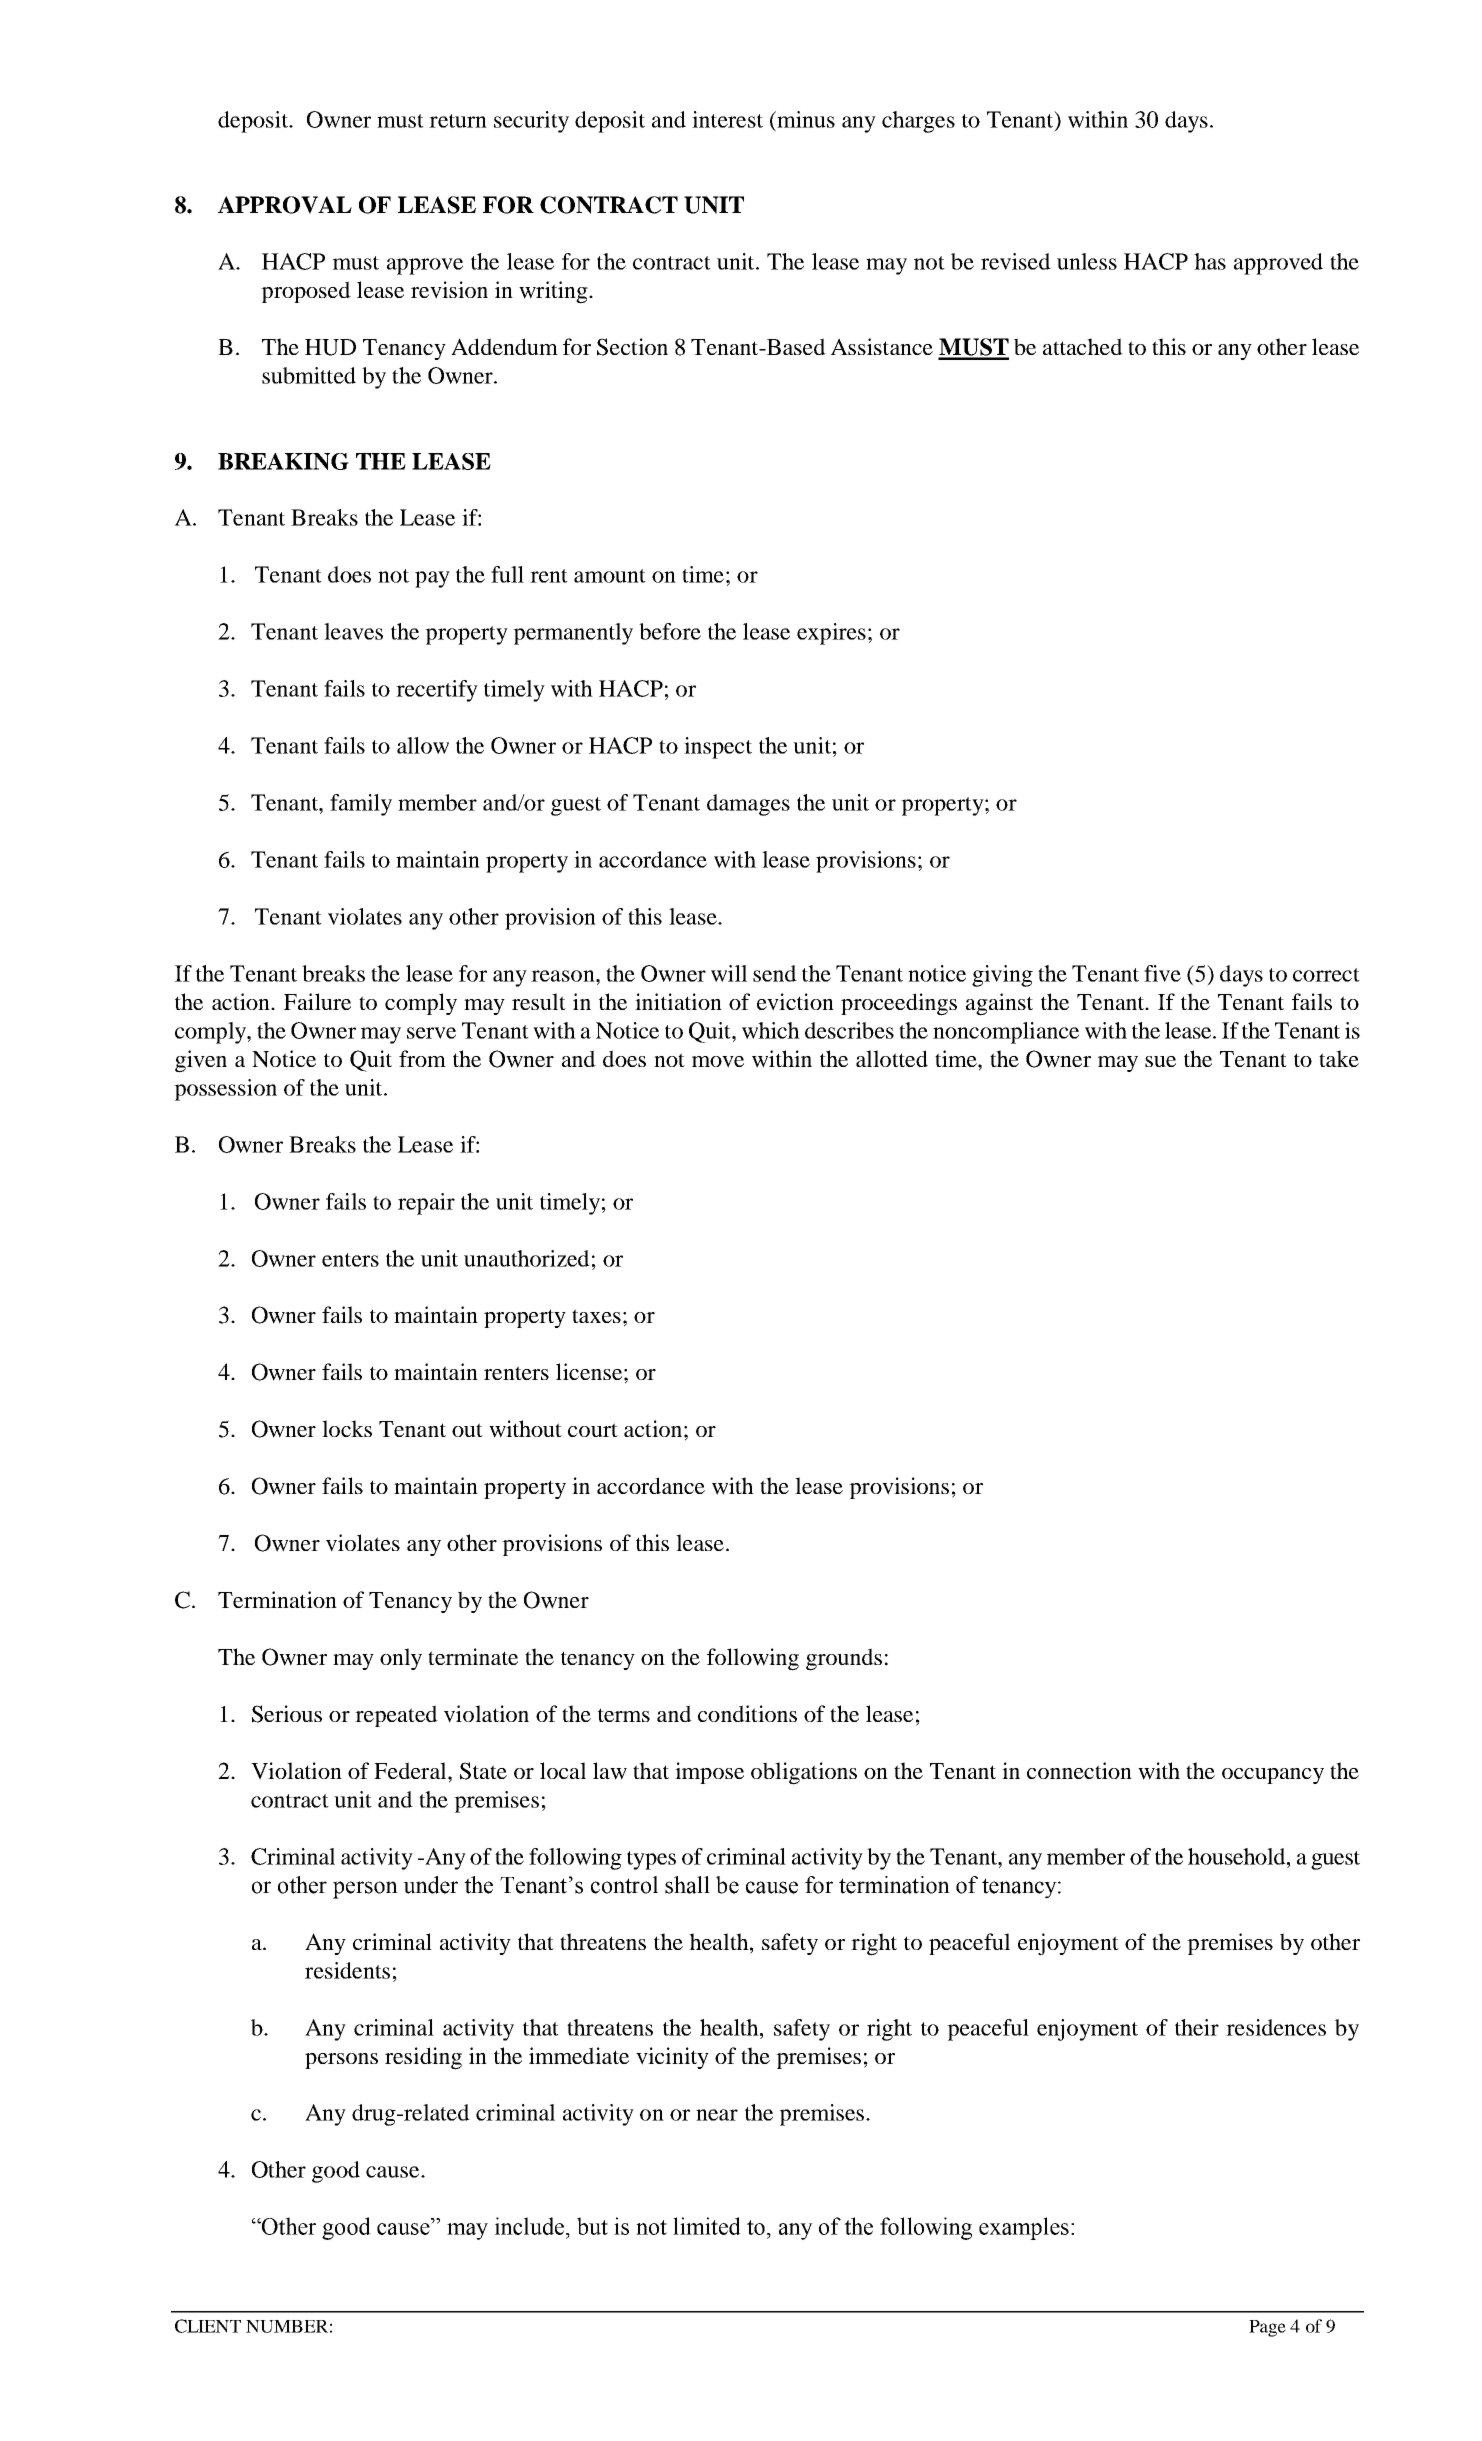 The height and width of the page is (2441, 1482). What do you see at coordinates (208, 2326) in the page?
I see `CLIENT` at bounding box center [208, 2326].
